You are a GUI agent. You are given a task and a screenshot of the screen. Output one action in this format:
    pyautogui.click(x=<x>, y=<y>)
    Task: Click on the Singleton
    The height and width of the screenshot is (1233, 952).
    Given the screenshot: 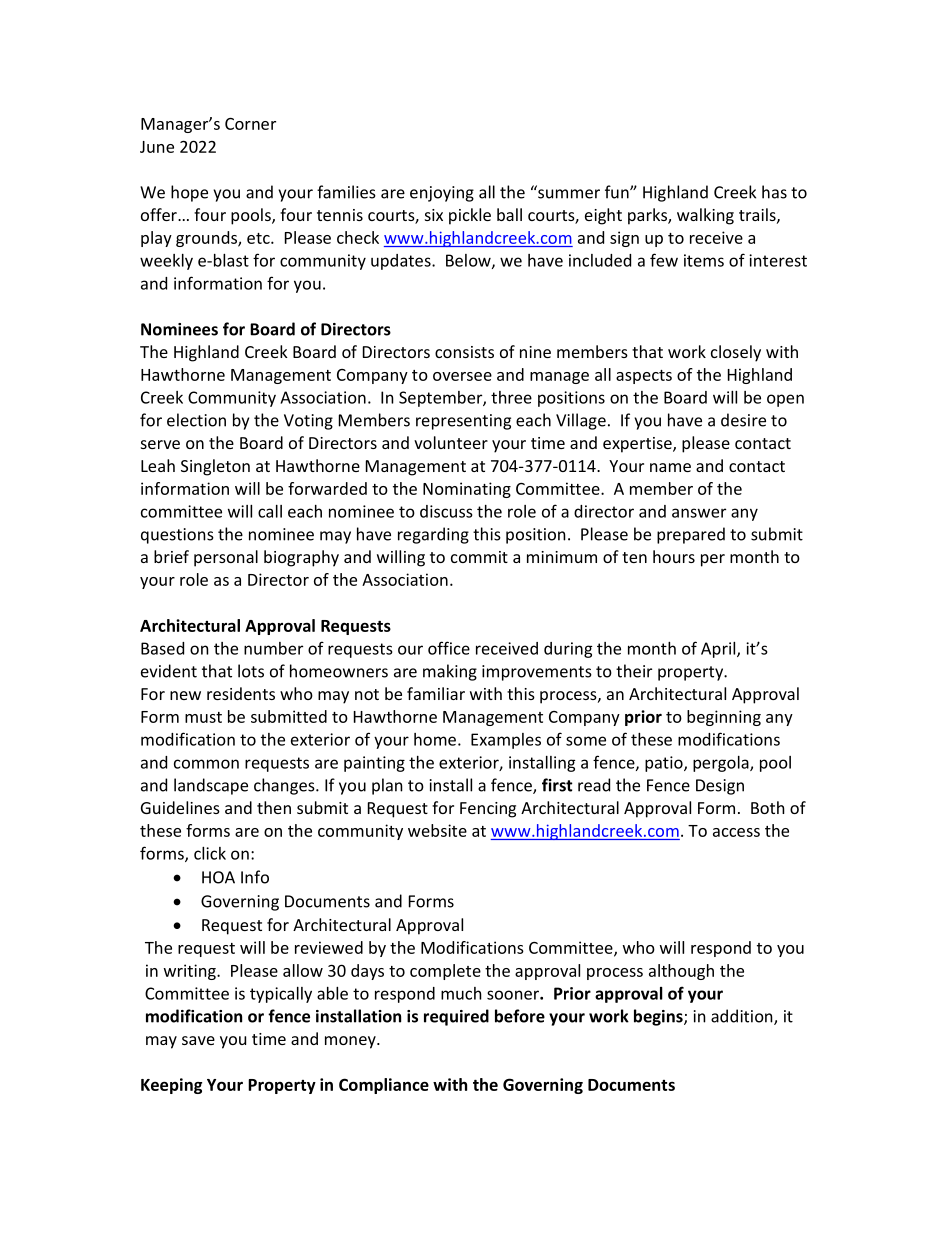 What is the action you would take?
    pyautogui.click(x=215, y=467)
